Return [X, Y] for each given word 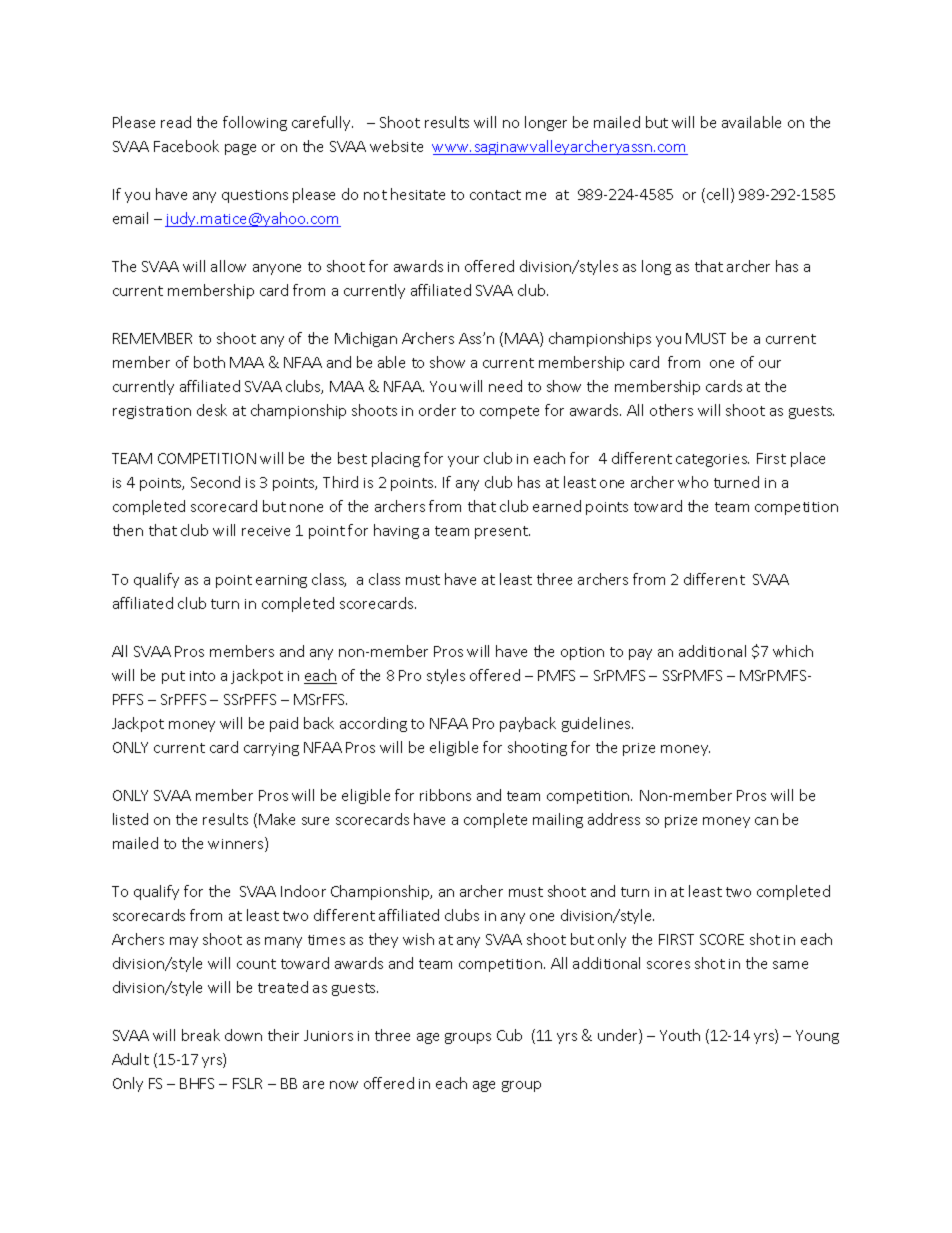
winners [237, 844]
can [766, 821]
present [502, 532]
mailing [558, 820]
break [201, 1035]
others [671, 410]
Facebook [186, 146]
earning [281, 581]
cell [717, 194]
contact [495, 195]
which [793, 651]
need [505, 386]
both [209, 362]
